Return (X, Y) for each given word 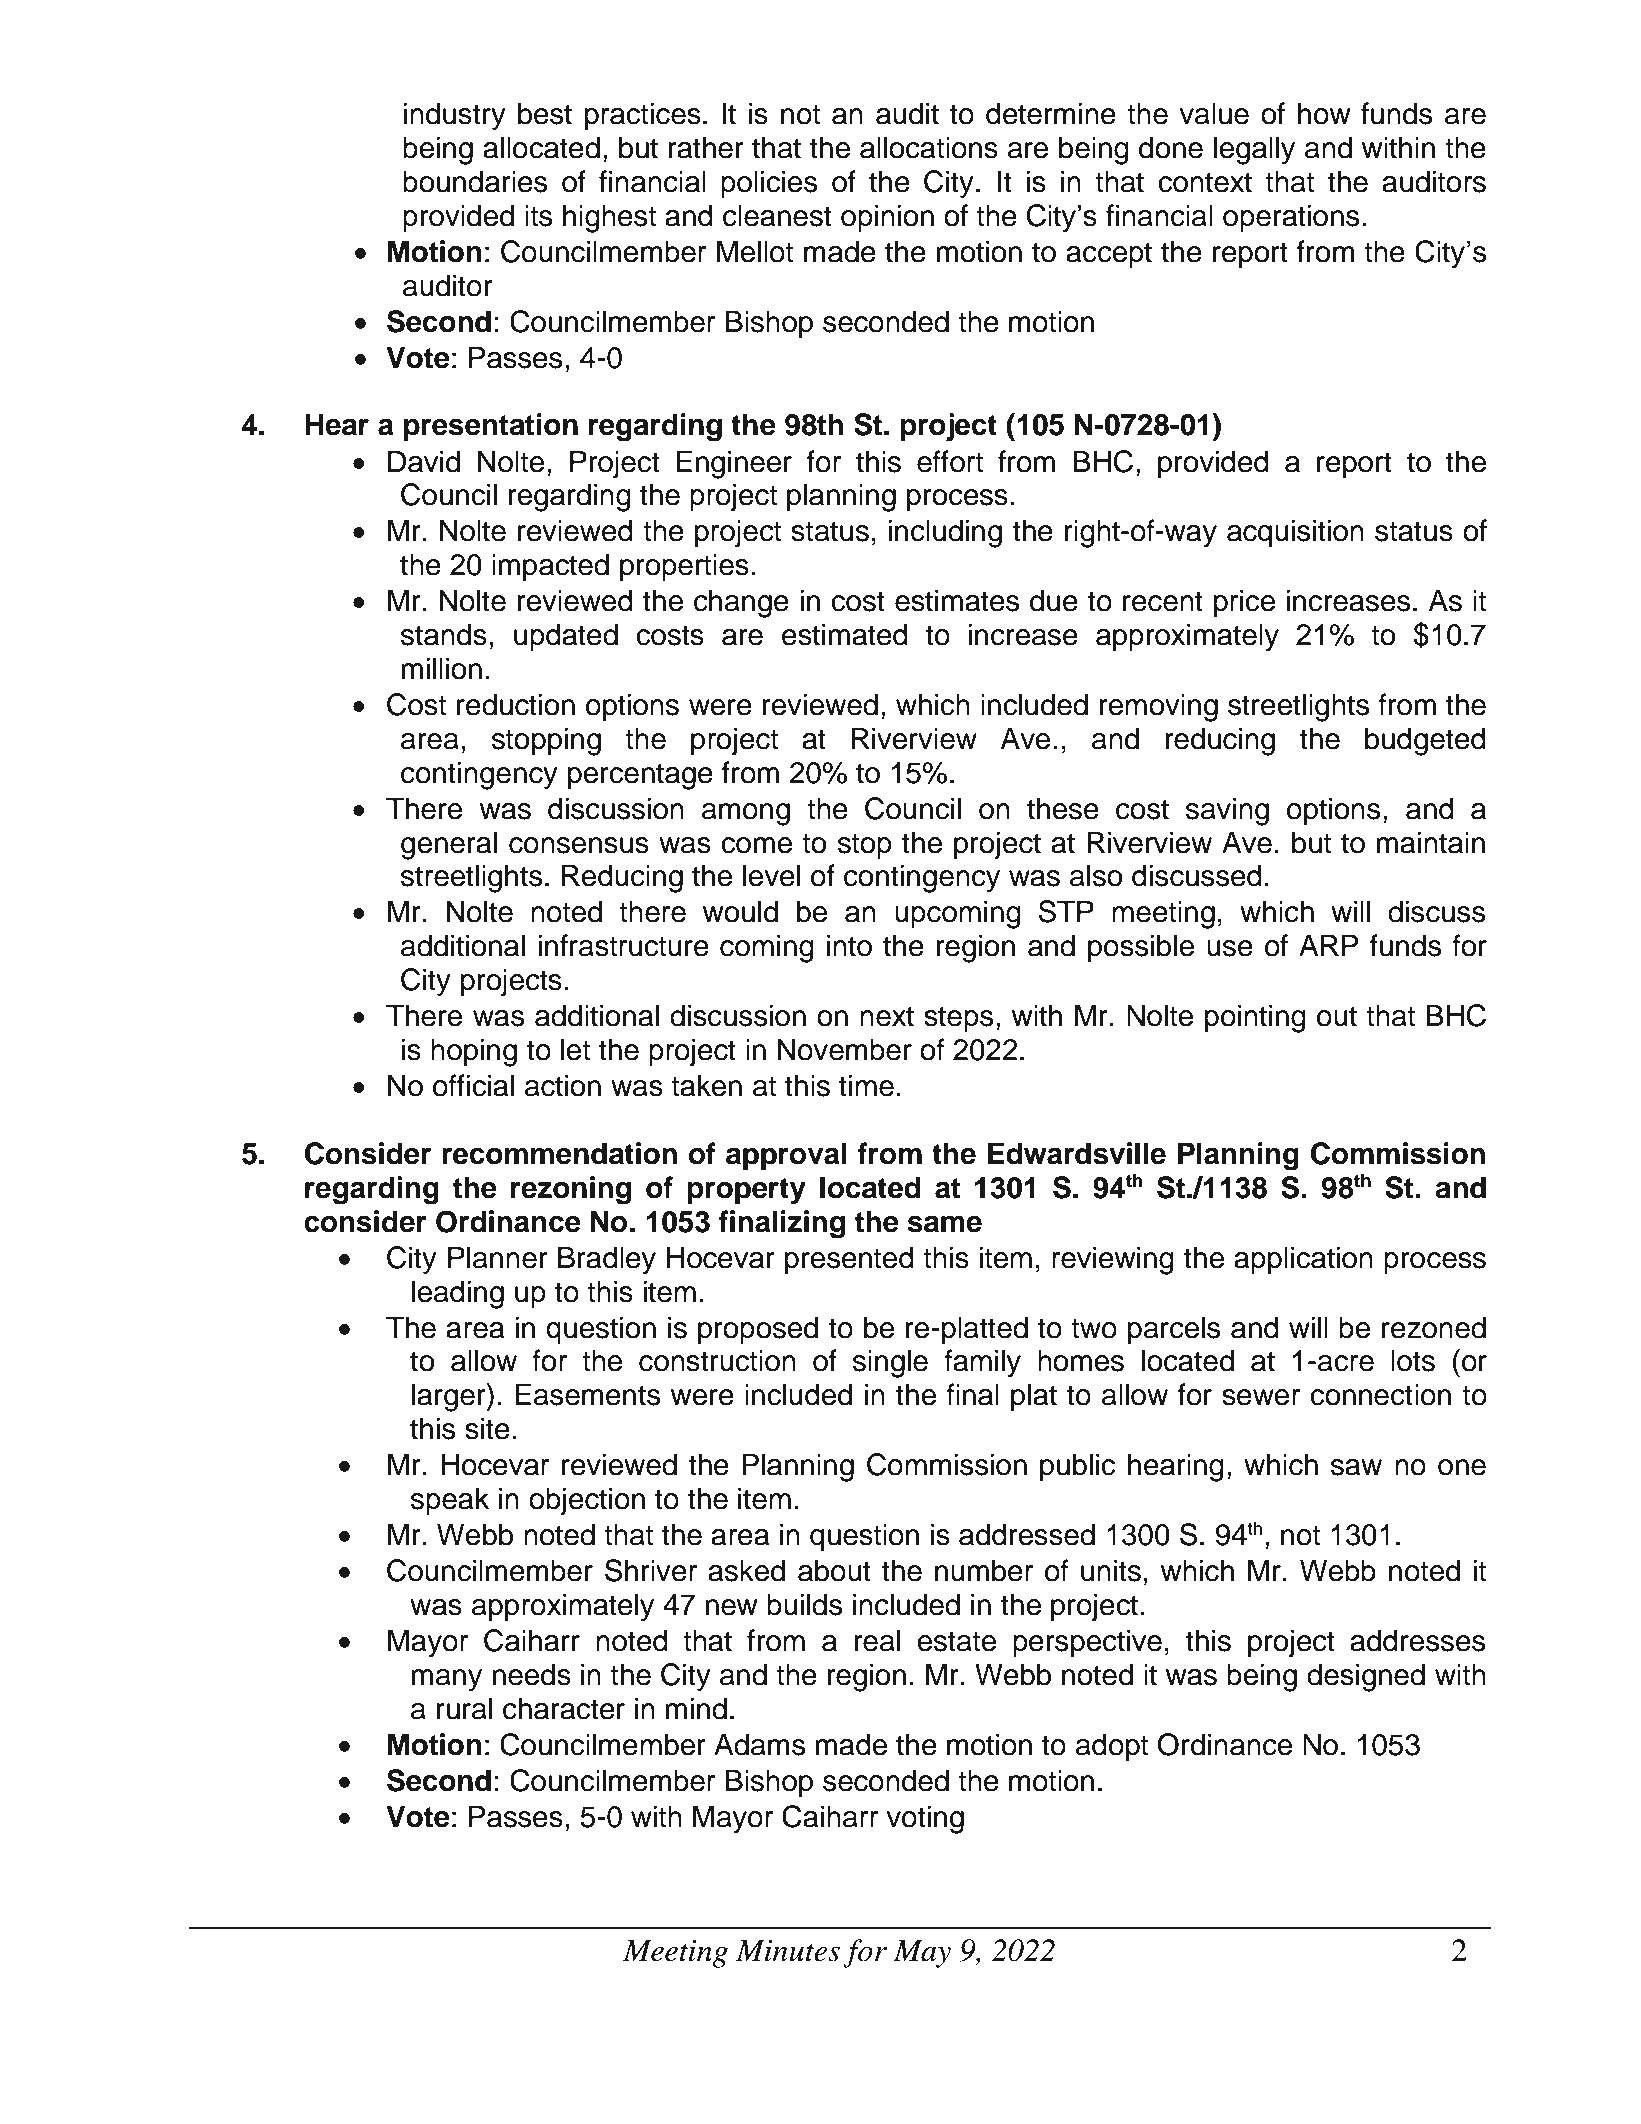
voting (925, 1819)
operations (1291, 218)
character (564, 1708)
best (545, 113)
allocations (929, 147)
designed (1366, 1677)
